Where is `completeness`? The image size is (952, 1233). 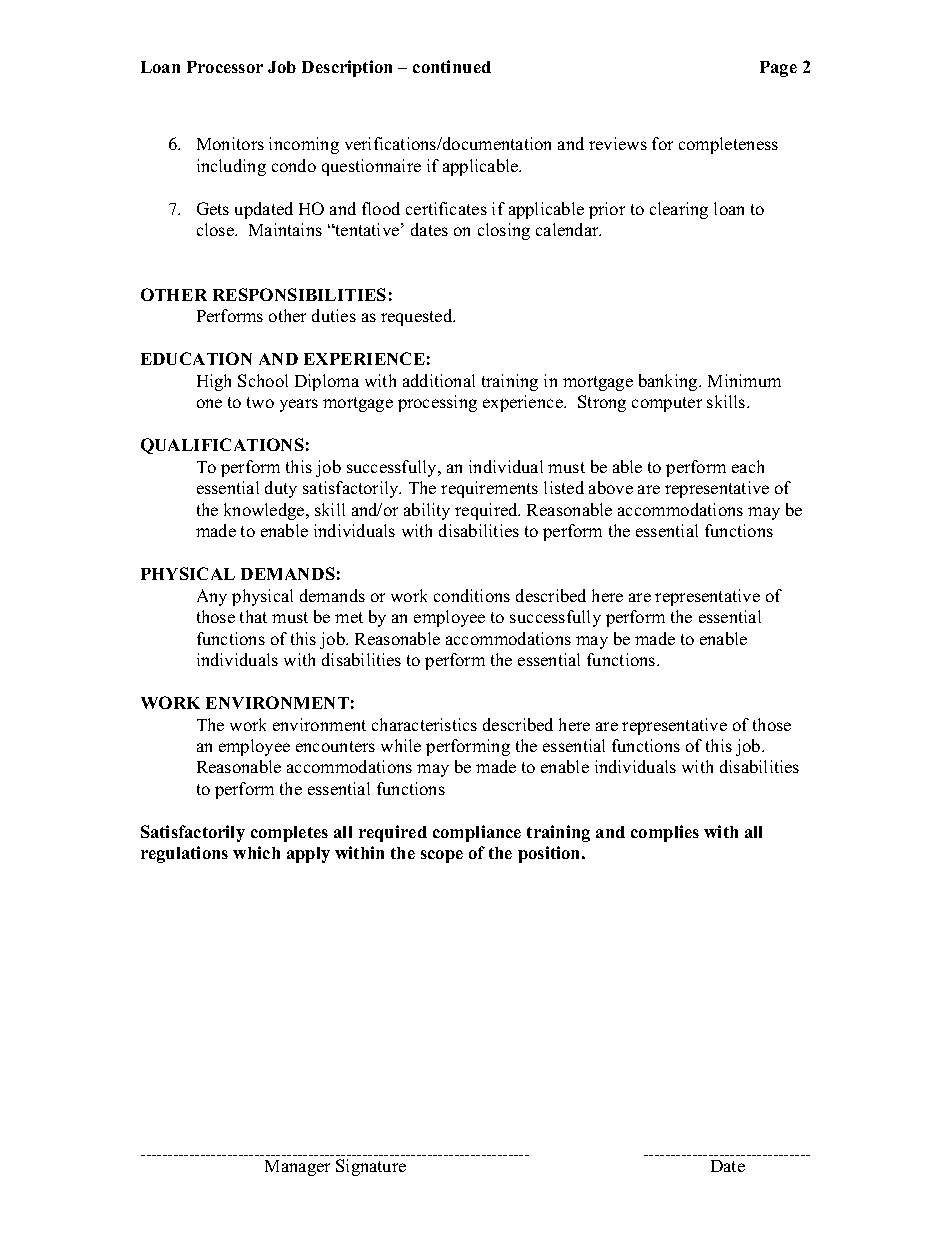
completeness is located at coordinates (728, 145).
